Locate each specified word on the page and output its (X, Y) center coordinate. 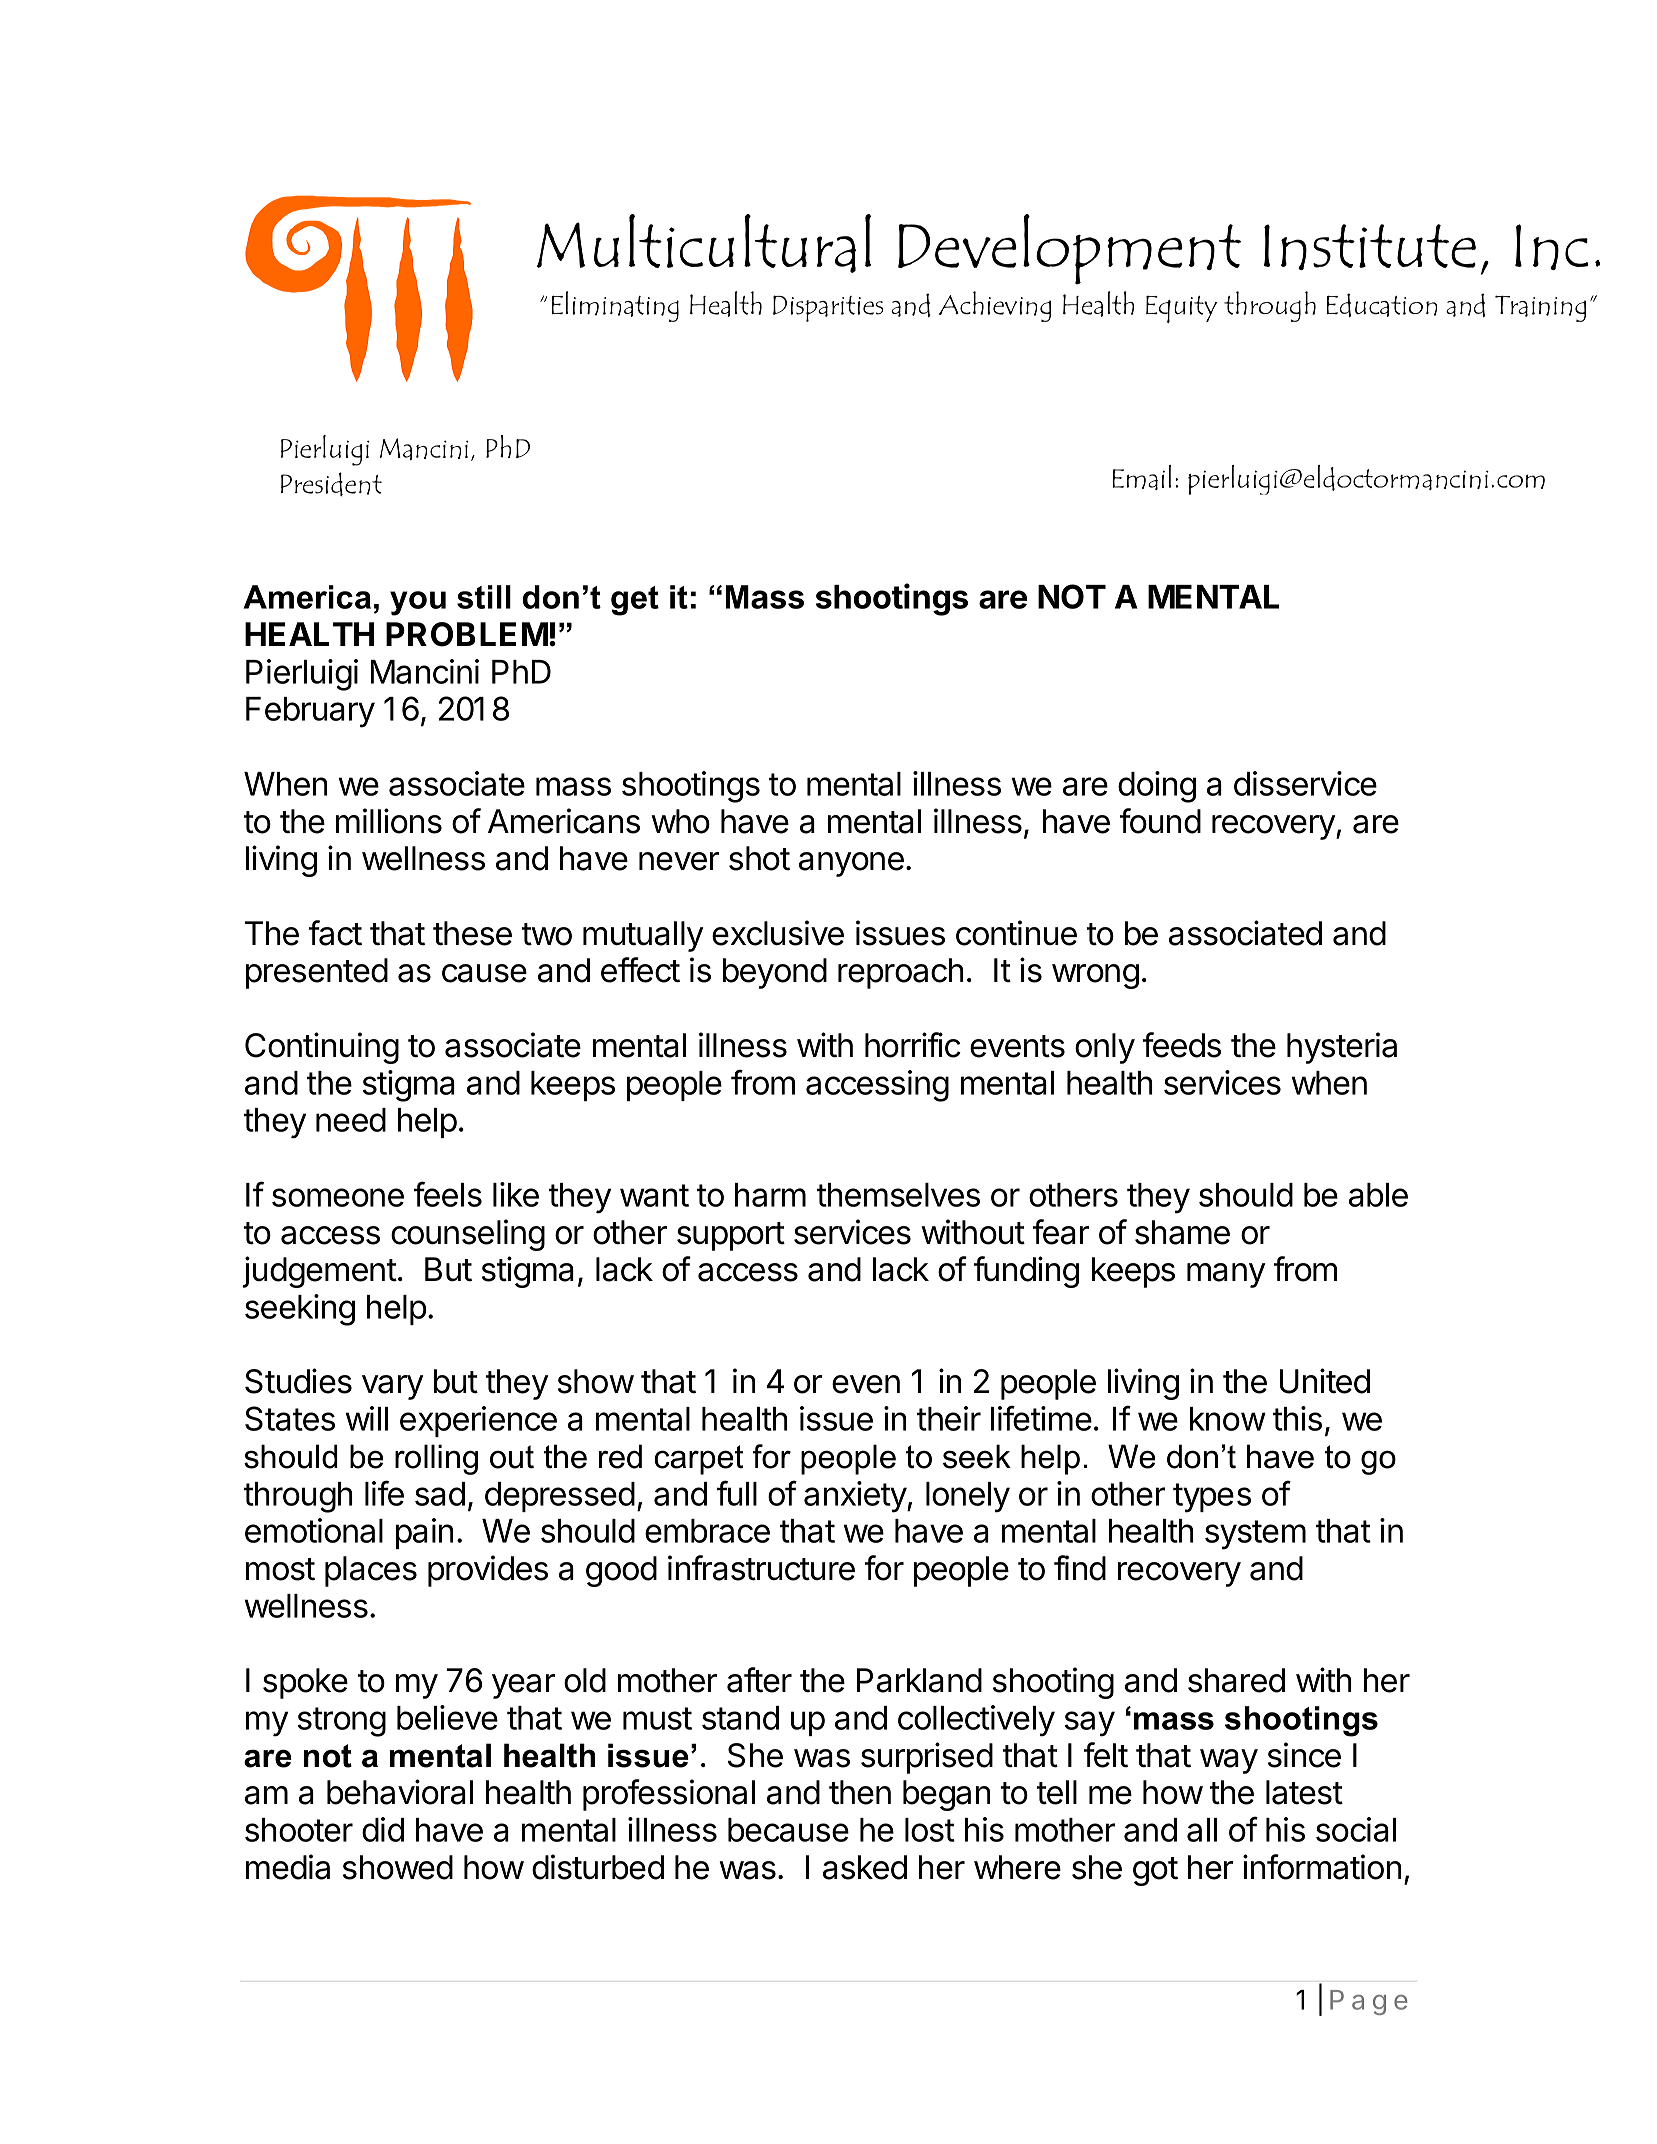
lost (930, 1830)
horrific (913, 1045)
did (383, 1829)
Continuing (322, 1048)
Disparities (828, 308)
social (1356, 1829)
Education (1382, 305)
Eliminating (615, 306)
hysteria (1342, 1048)
